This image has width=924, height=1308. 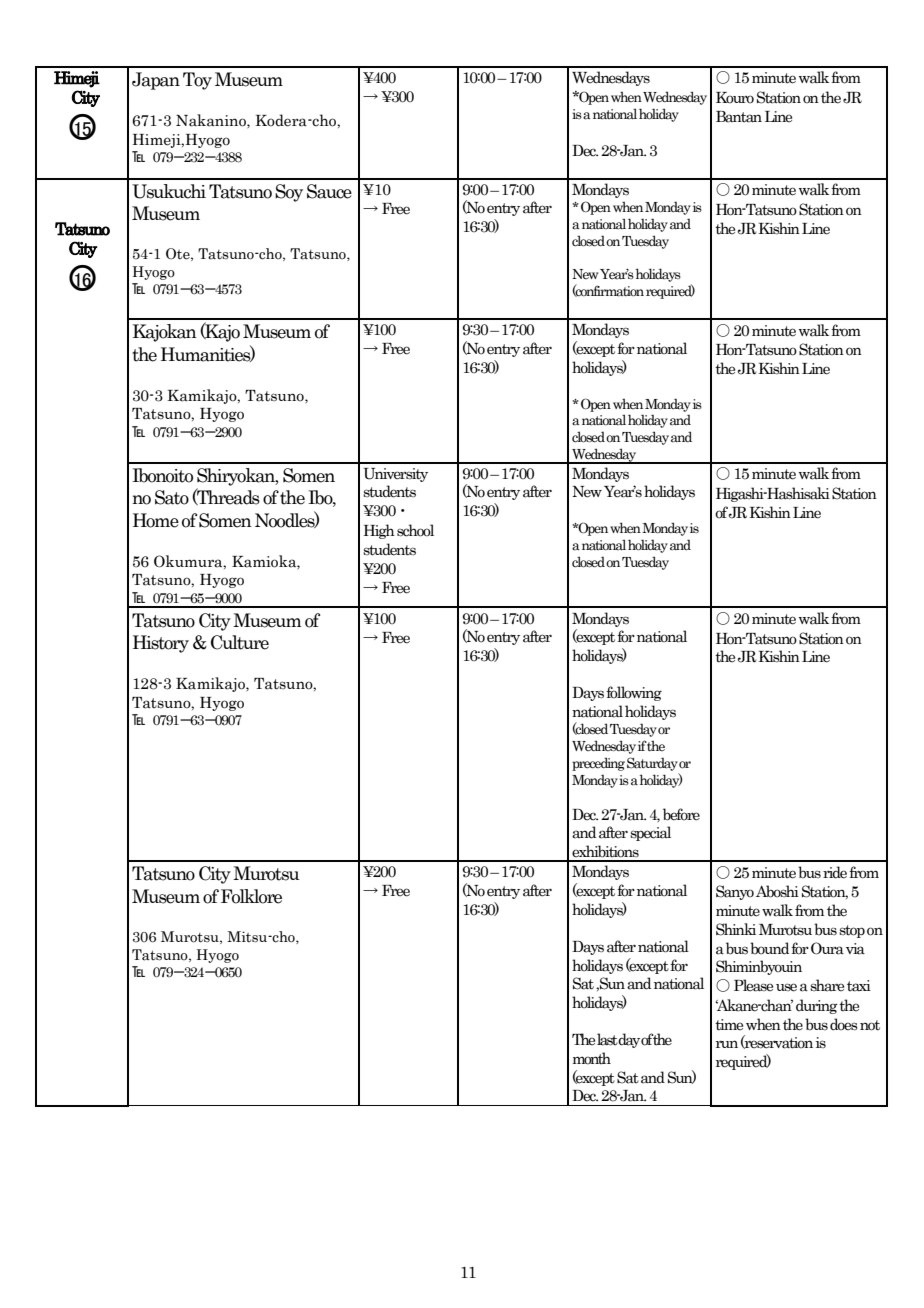 What do you see at coordinates (415, 530) in the image?
I see `school` at bounding box center [415, 530].
